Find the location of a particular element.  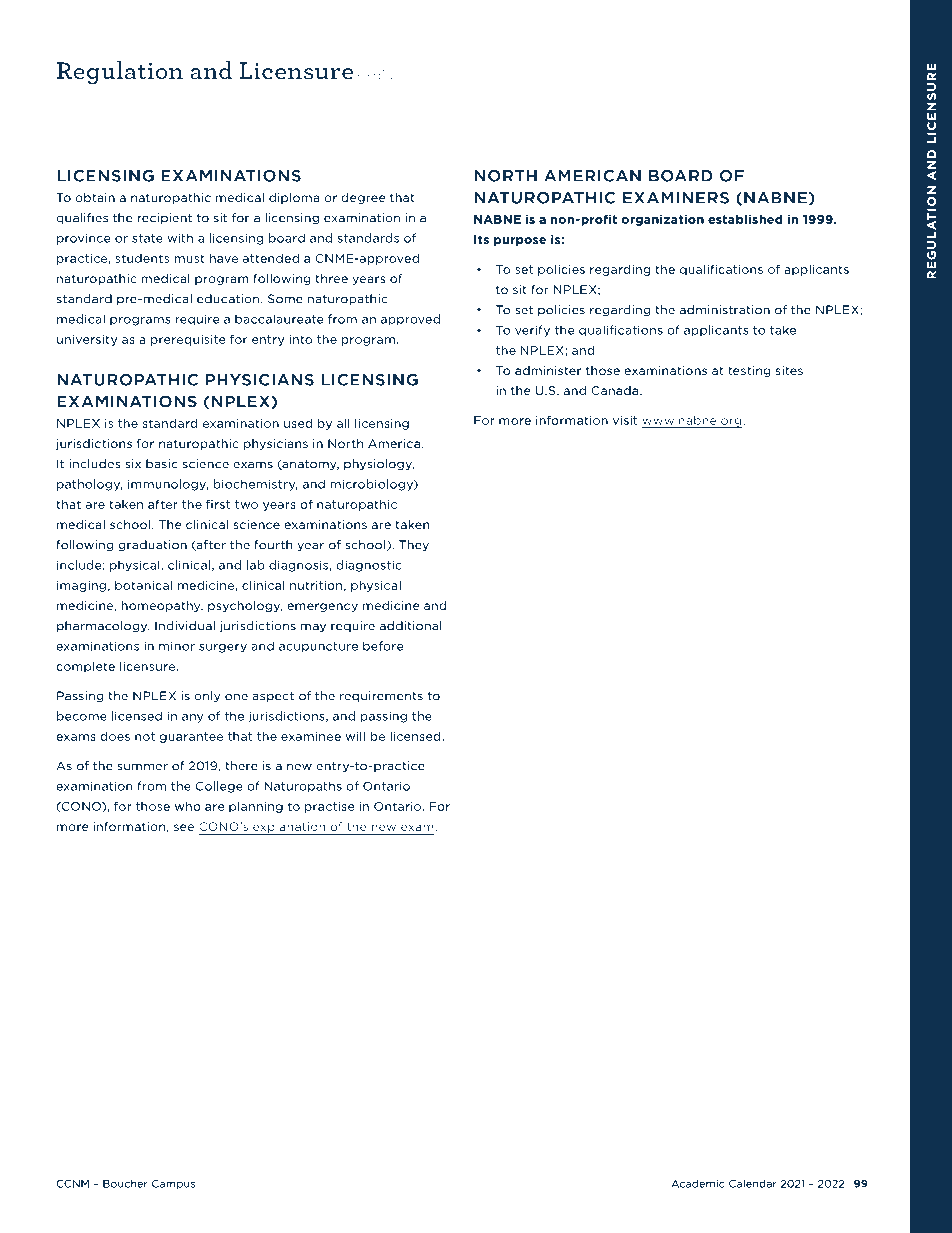

will is located at coordinates (355, 736).
